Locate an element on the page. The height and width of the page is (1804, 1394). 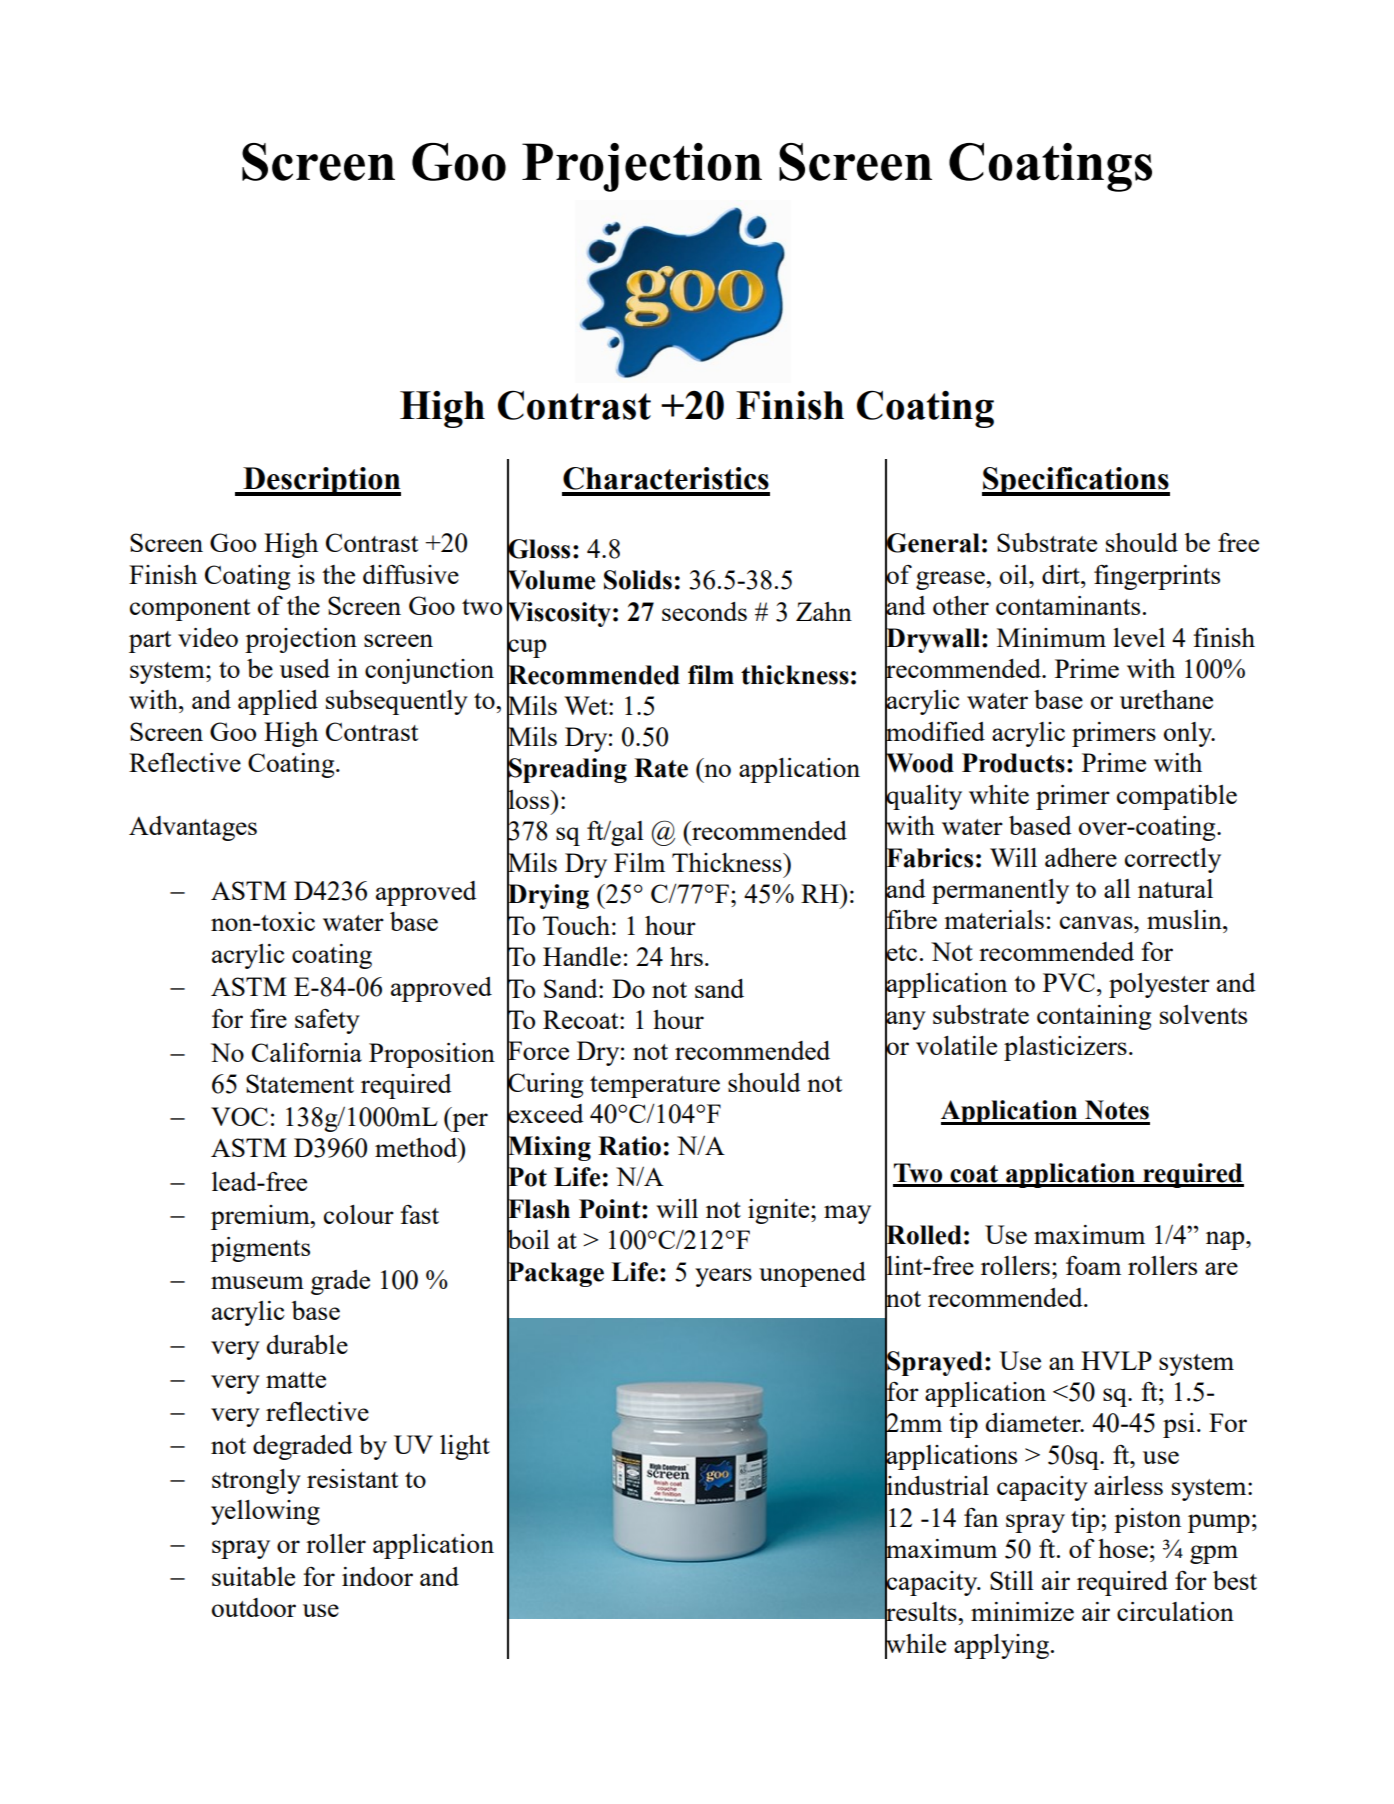
foam is located at coordinates (1093, 1265).
